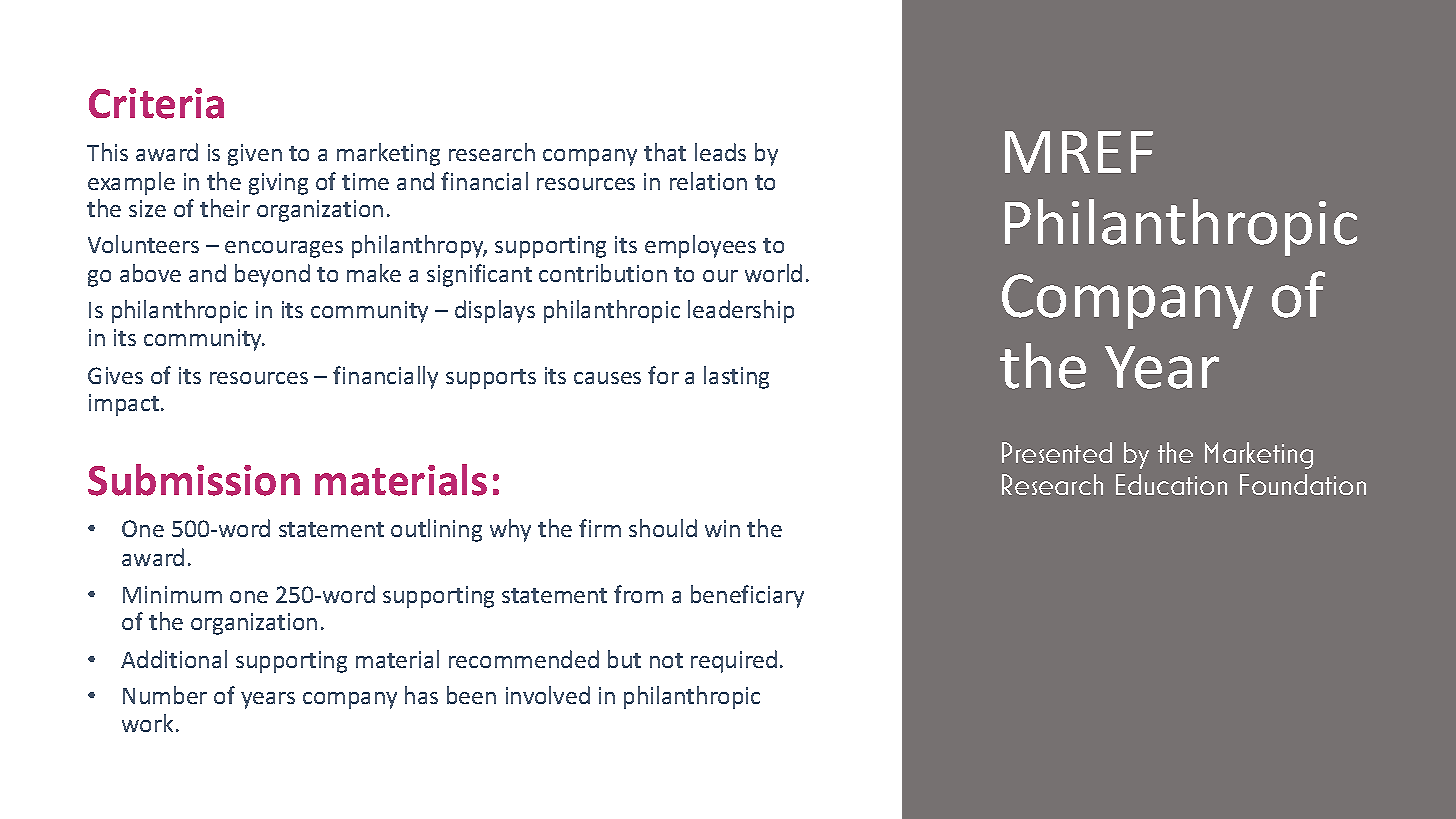 The height and width of the screenshot is (819, 1456). I want to click on leads, so click(720, 152).
